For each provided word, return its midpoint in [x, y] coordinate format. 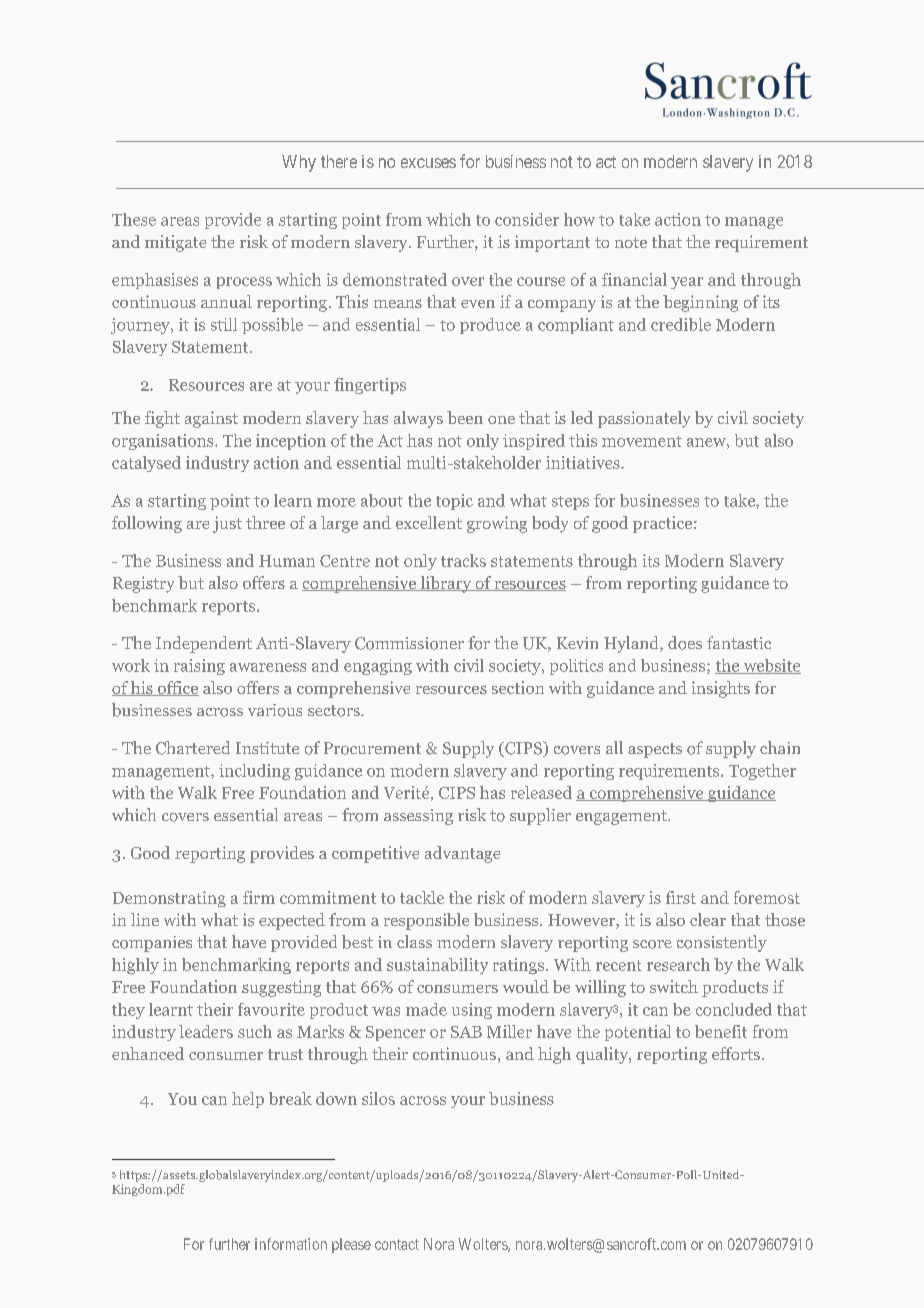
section [518, 687]
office [177, 688]
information [291, 1244]
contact [397, 1244]
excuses [428, 163]
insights [721, 689]
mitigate [175, 243]
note [631, 242]
